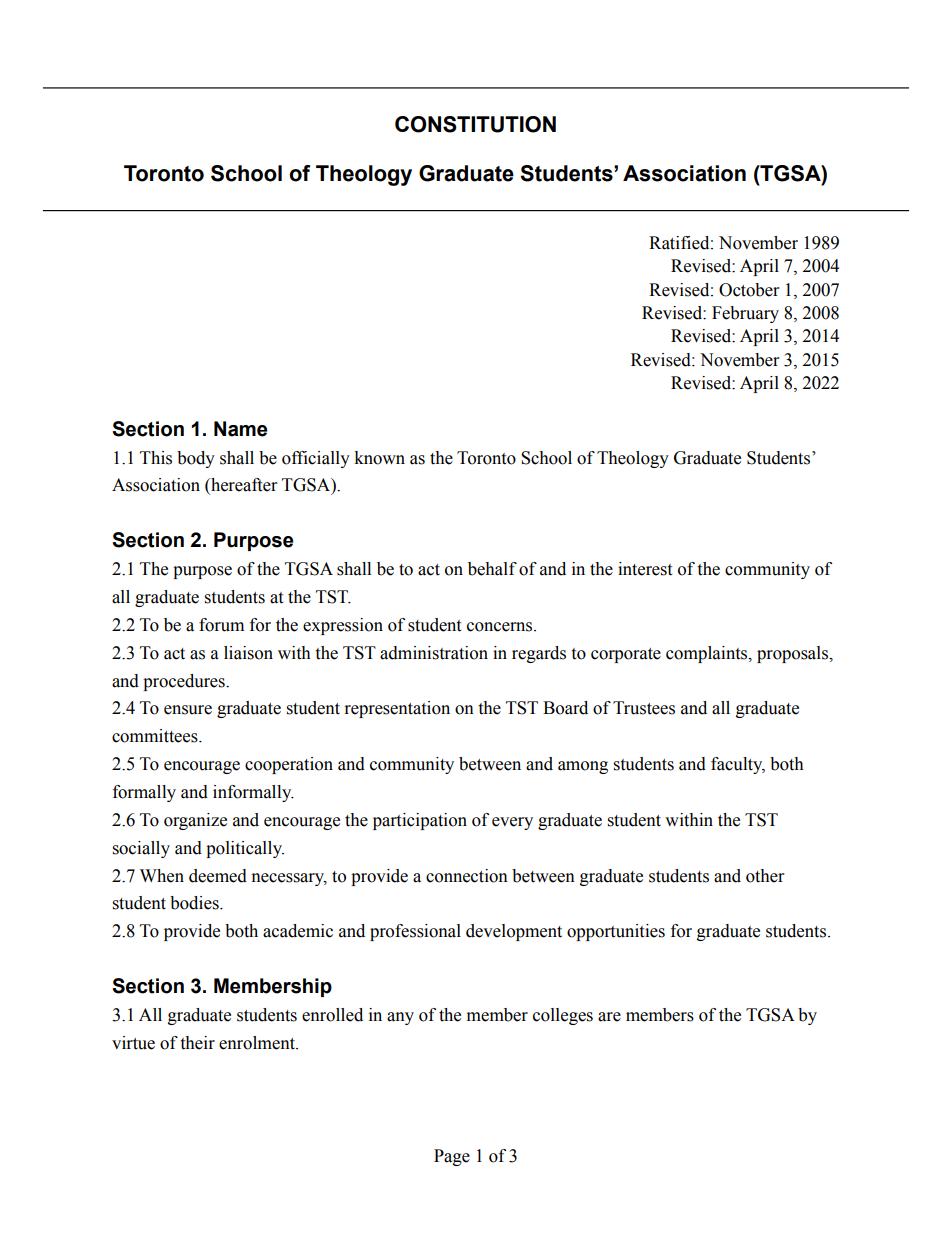 This screenshot has width=952, height=1233. I want to click on their, so click(197, 1043).
